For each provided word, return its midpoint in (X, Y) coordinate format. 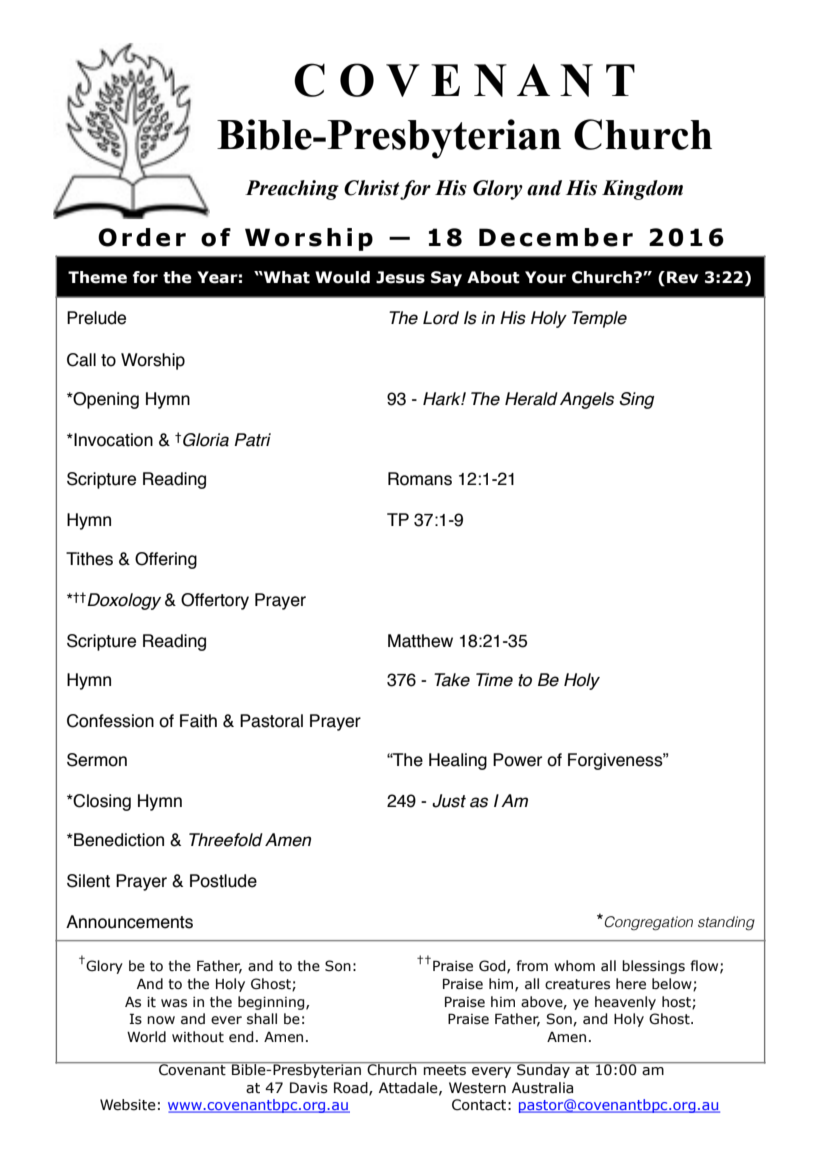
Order (142, 237)
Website (128, 1105)
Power (517, 760)
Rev (682, 277)
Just (449, 801)
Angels (587, 400)
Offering (166, 560)
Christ (372, 188)
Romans (420, 479)
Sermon (97, 760)
